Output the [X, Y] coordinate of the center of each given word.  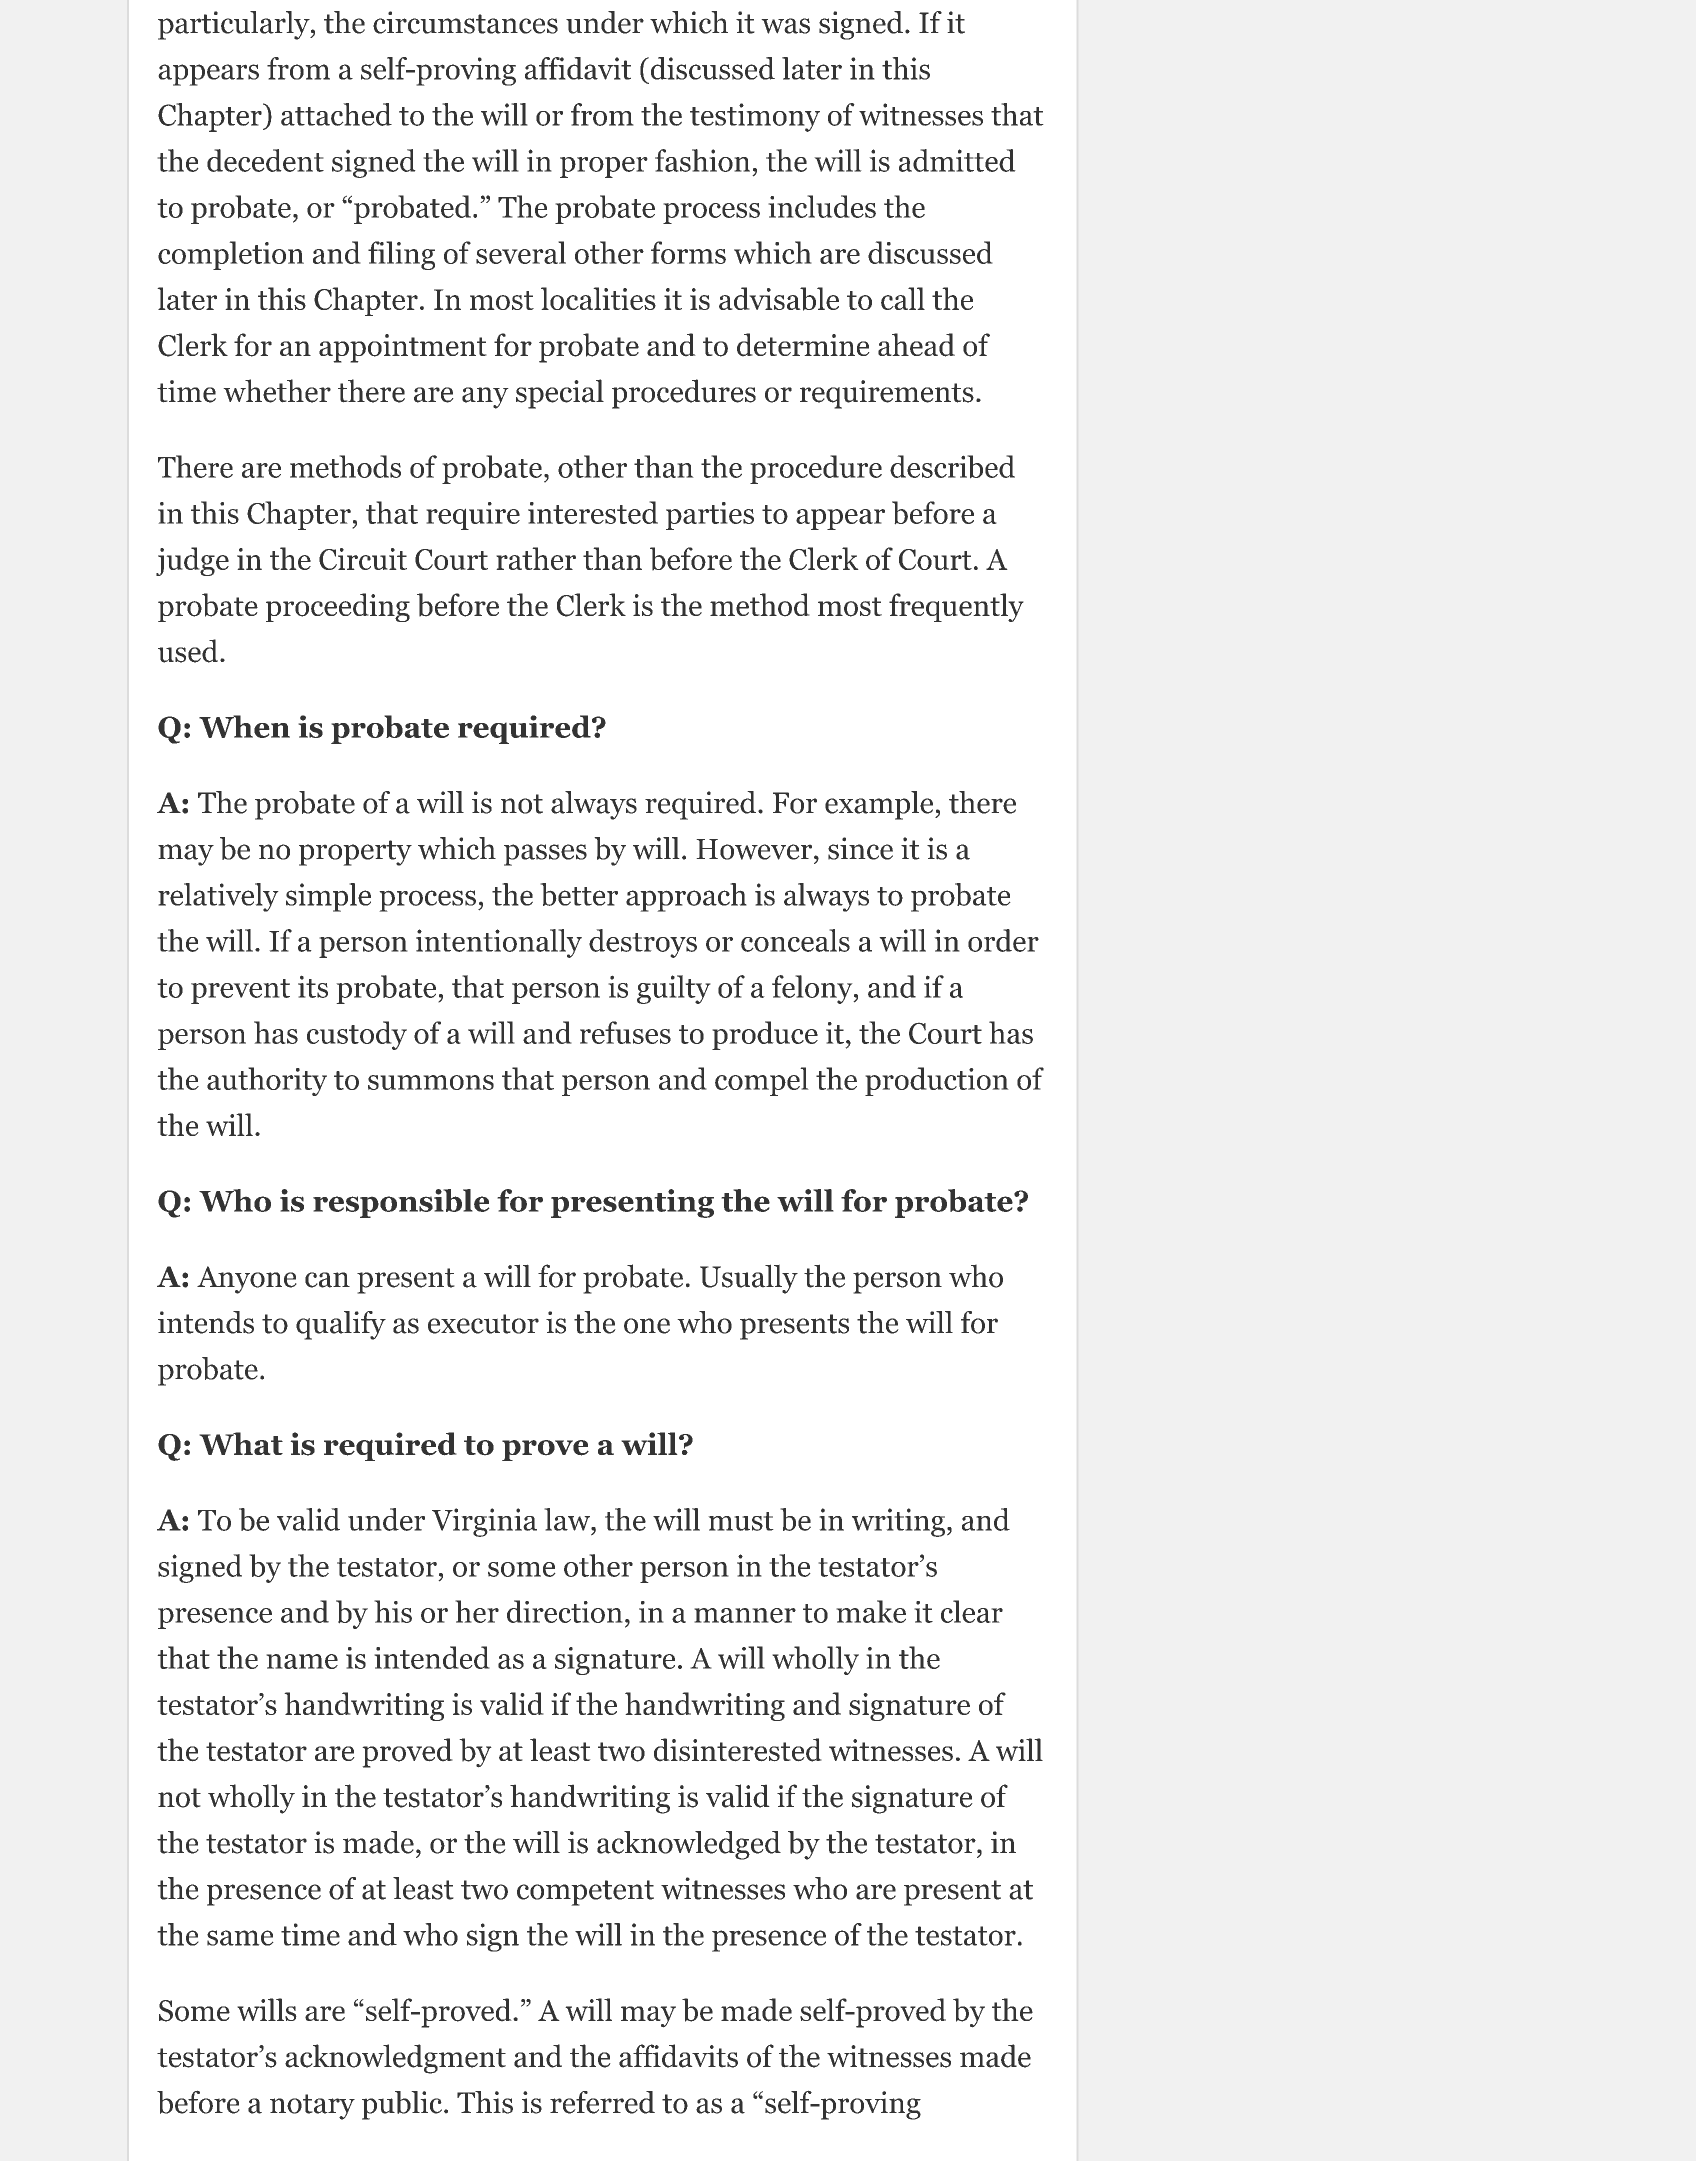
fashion [702, 160]
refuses [625, 1032]
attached [336, 114]
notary [312, 2107]
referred [602, 2102]
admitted [957, 160]
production [937, 1081]
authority [267, 1081]
